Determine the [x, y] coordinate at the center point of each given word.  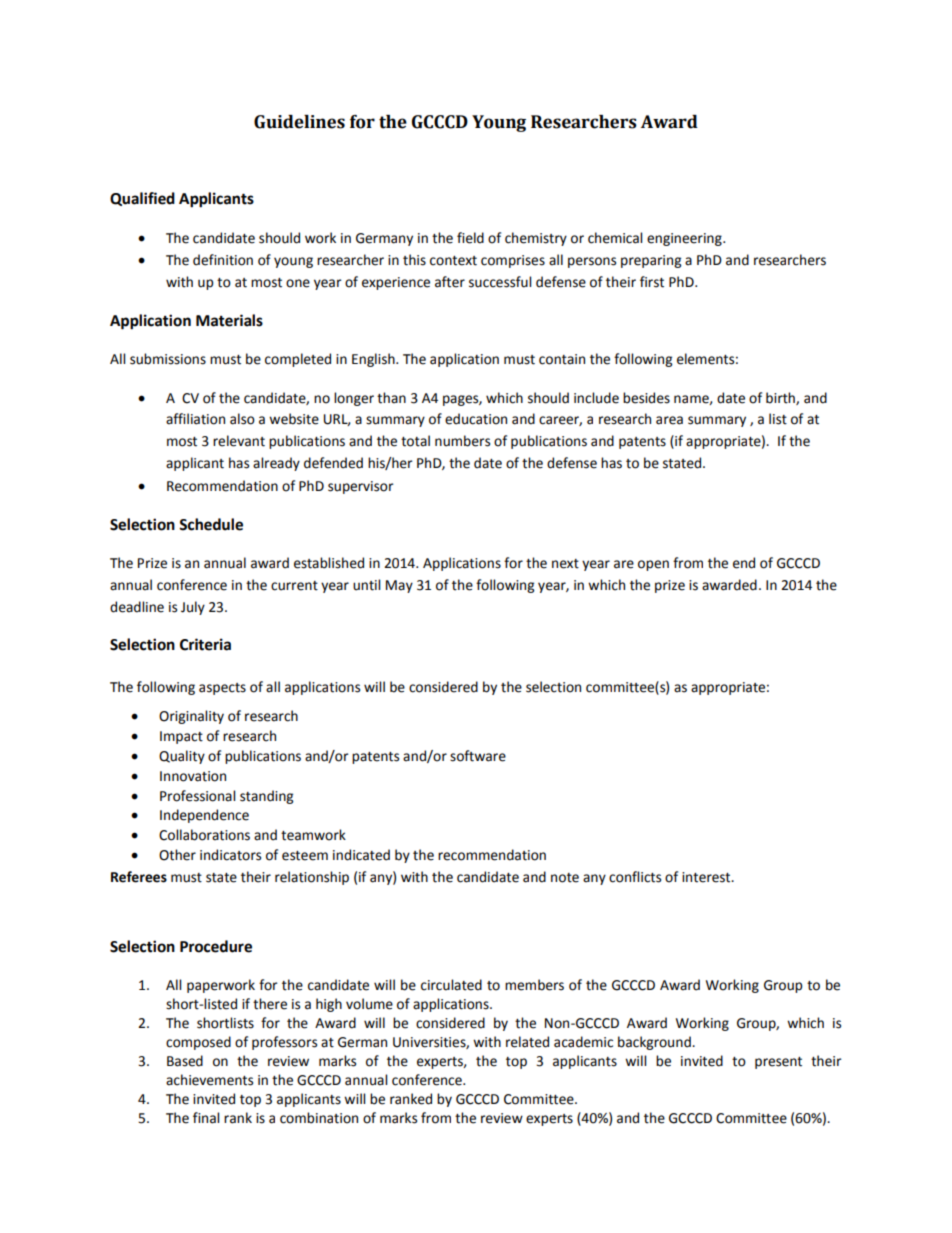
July [193, 608]
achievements [209, 1080]
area [669, 420]
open [653, 565]
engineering [685, 239]
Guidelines [299, 122]
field [470, 238]
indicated [361, 855]
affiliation [195, 419]
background [655, 1043]
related [527, 1042]
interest [707, 877]
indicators [230, 855]
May [399, 586]
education [476, 419]
